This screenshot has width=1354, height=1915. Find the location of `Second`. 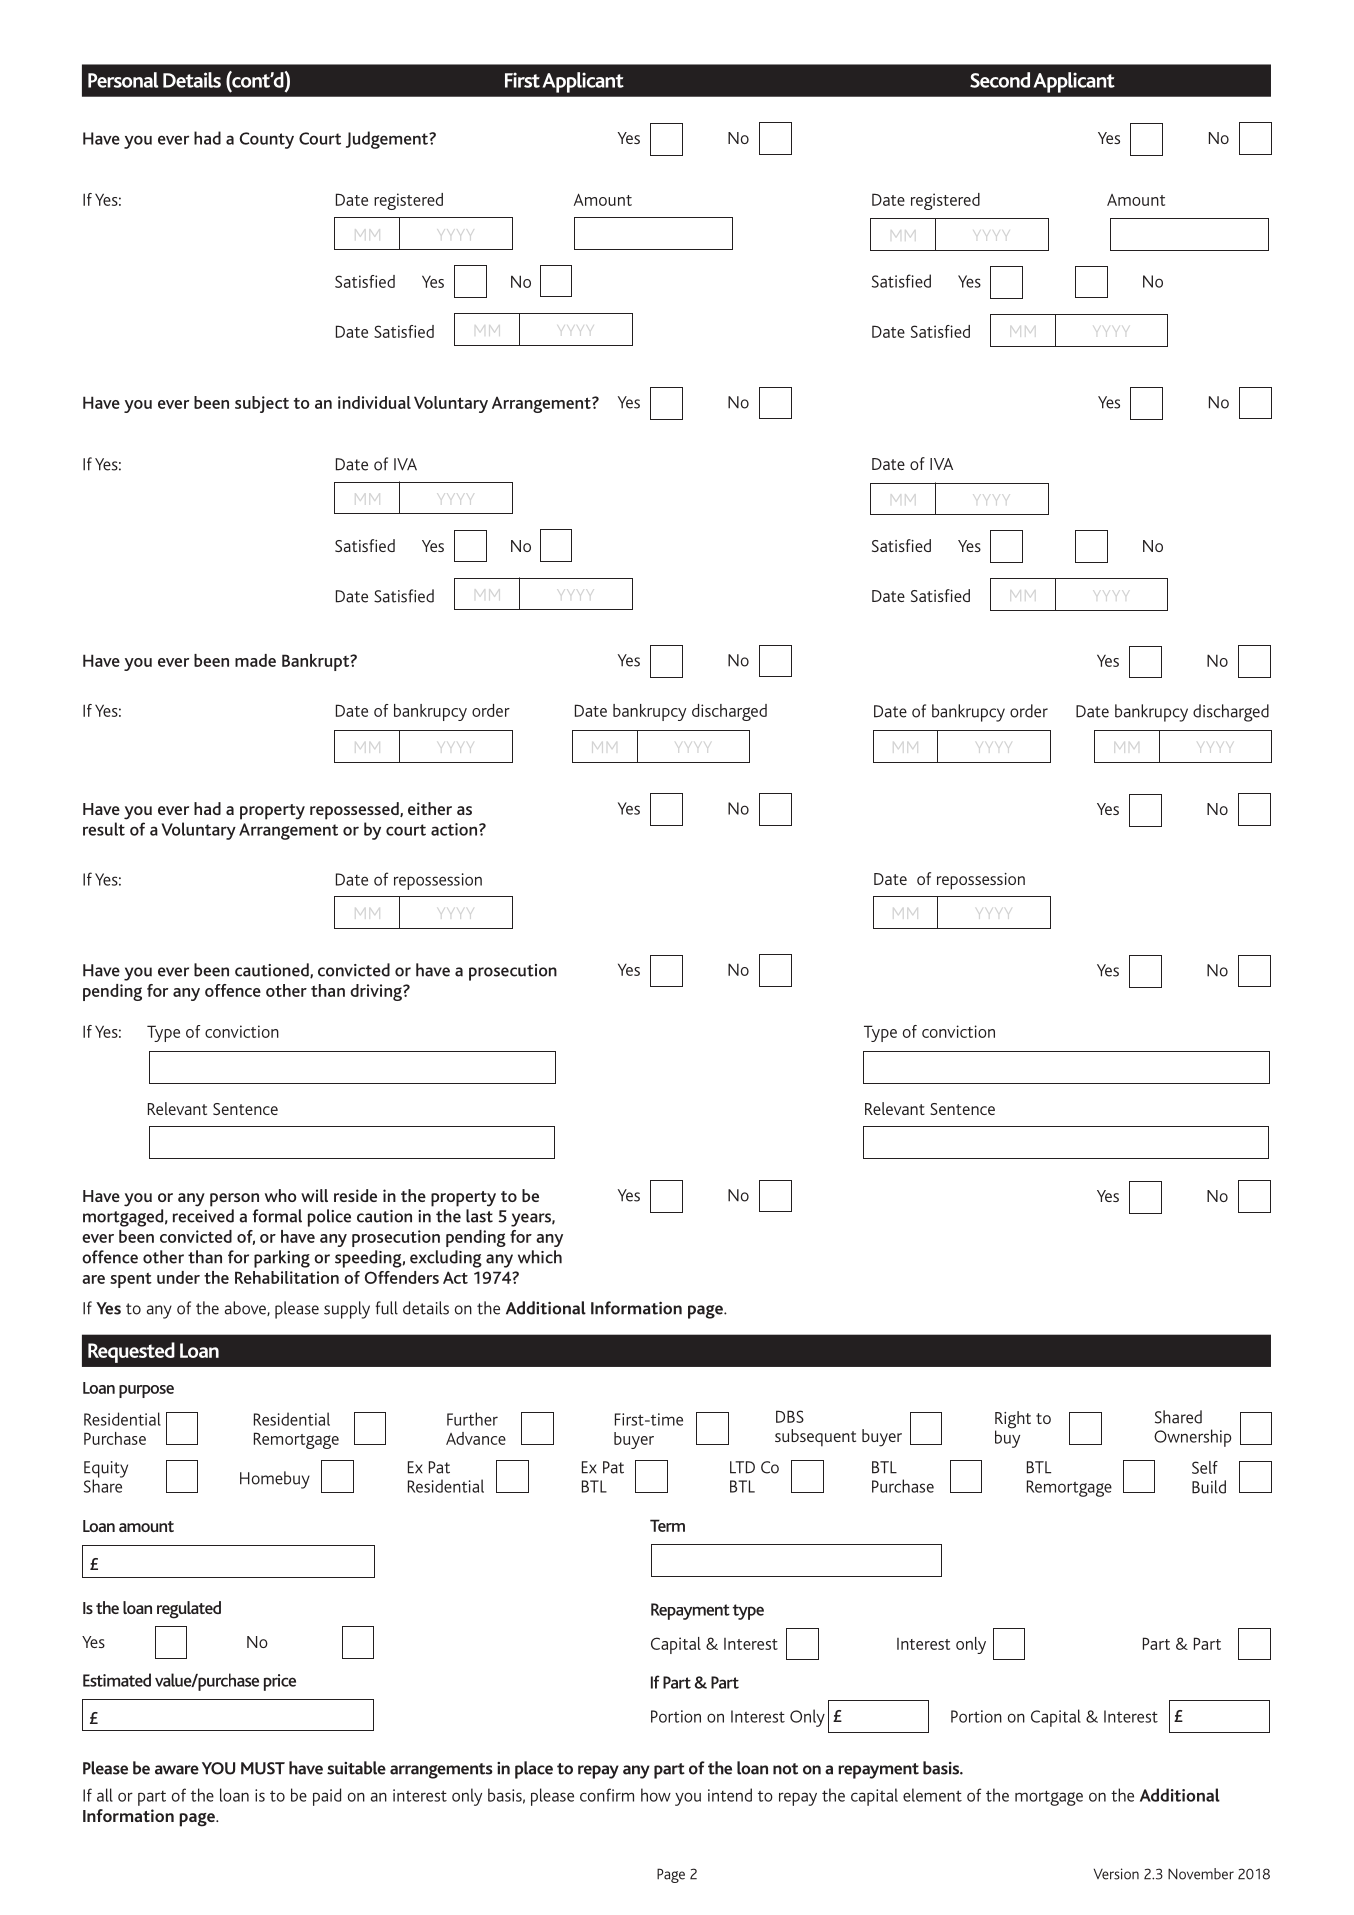

Second is located at coordinates (1000, 80).
